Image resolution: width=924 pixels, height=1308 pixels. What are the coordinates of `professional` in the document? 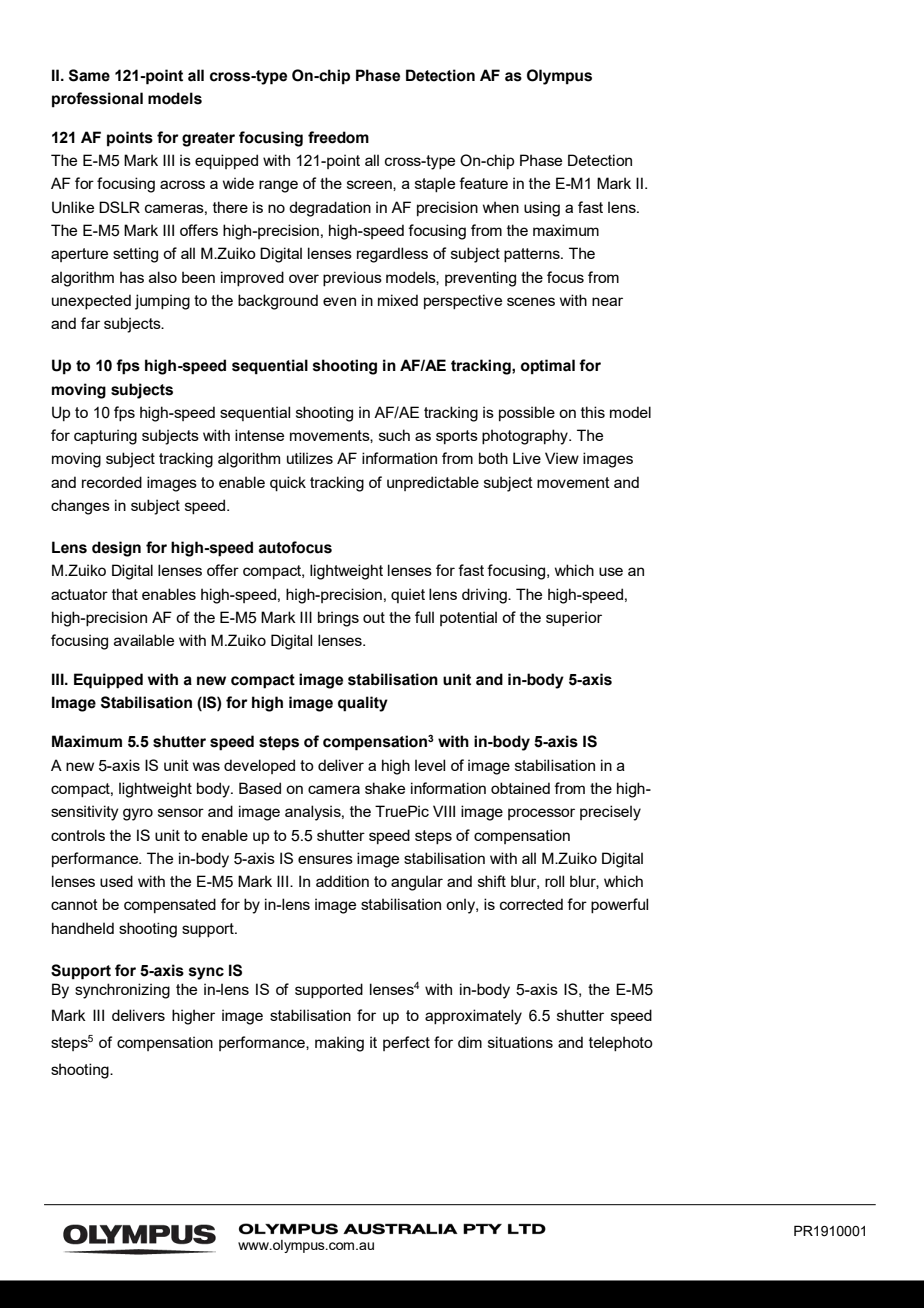 It's located at (97, 100).
